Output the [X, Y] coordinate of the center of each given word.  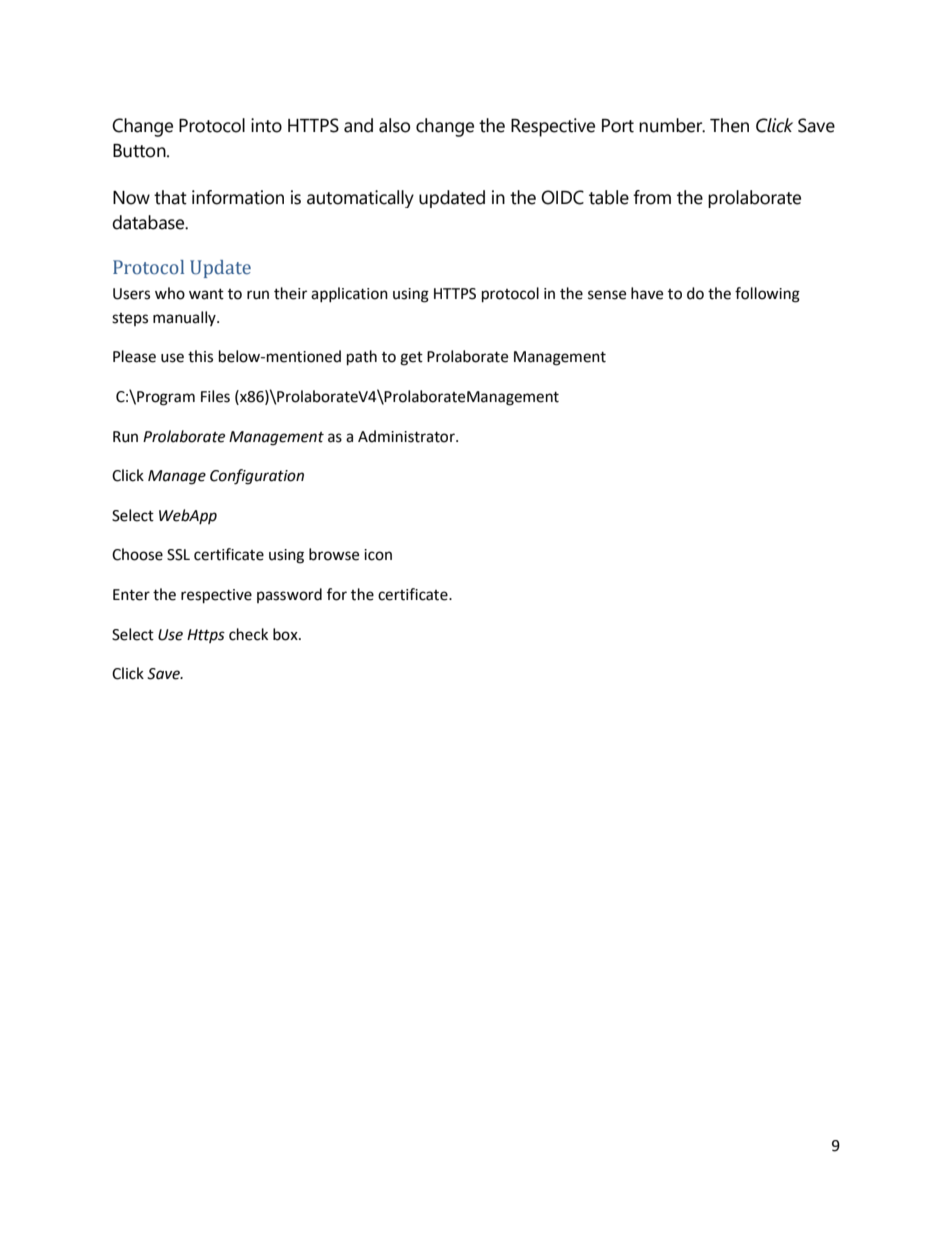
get [411, 359]
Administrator [407, 436]
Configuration [257, 477]
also [394, 125]
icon [378, 555]
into [266, 125]
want [206, 294]
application [349, 294]
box [286, 634]
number [672, 125]
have [647, 293]
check [248, 634]
